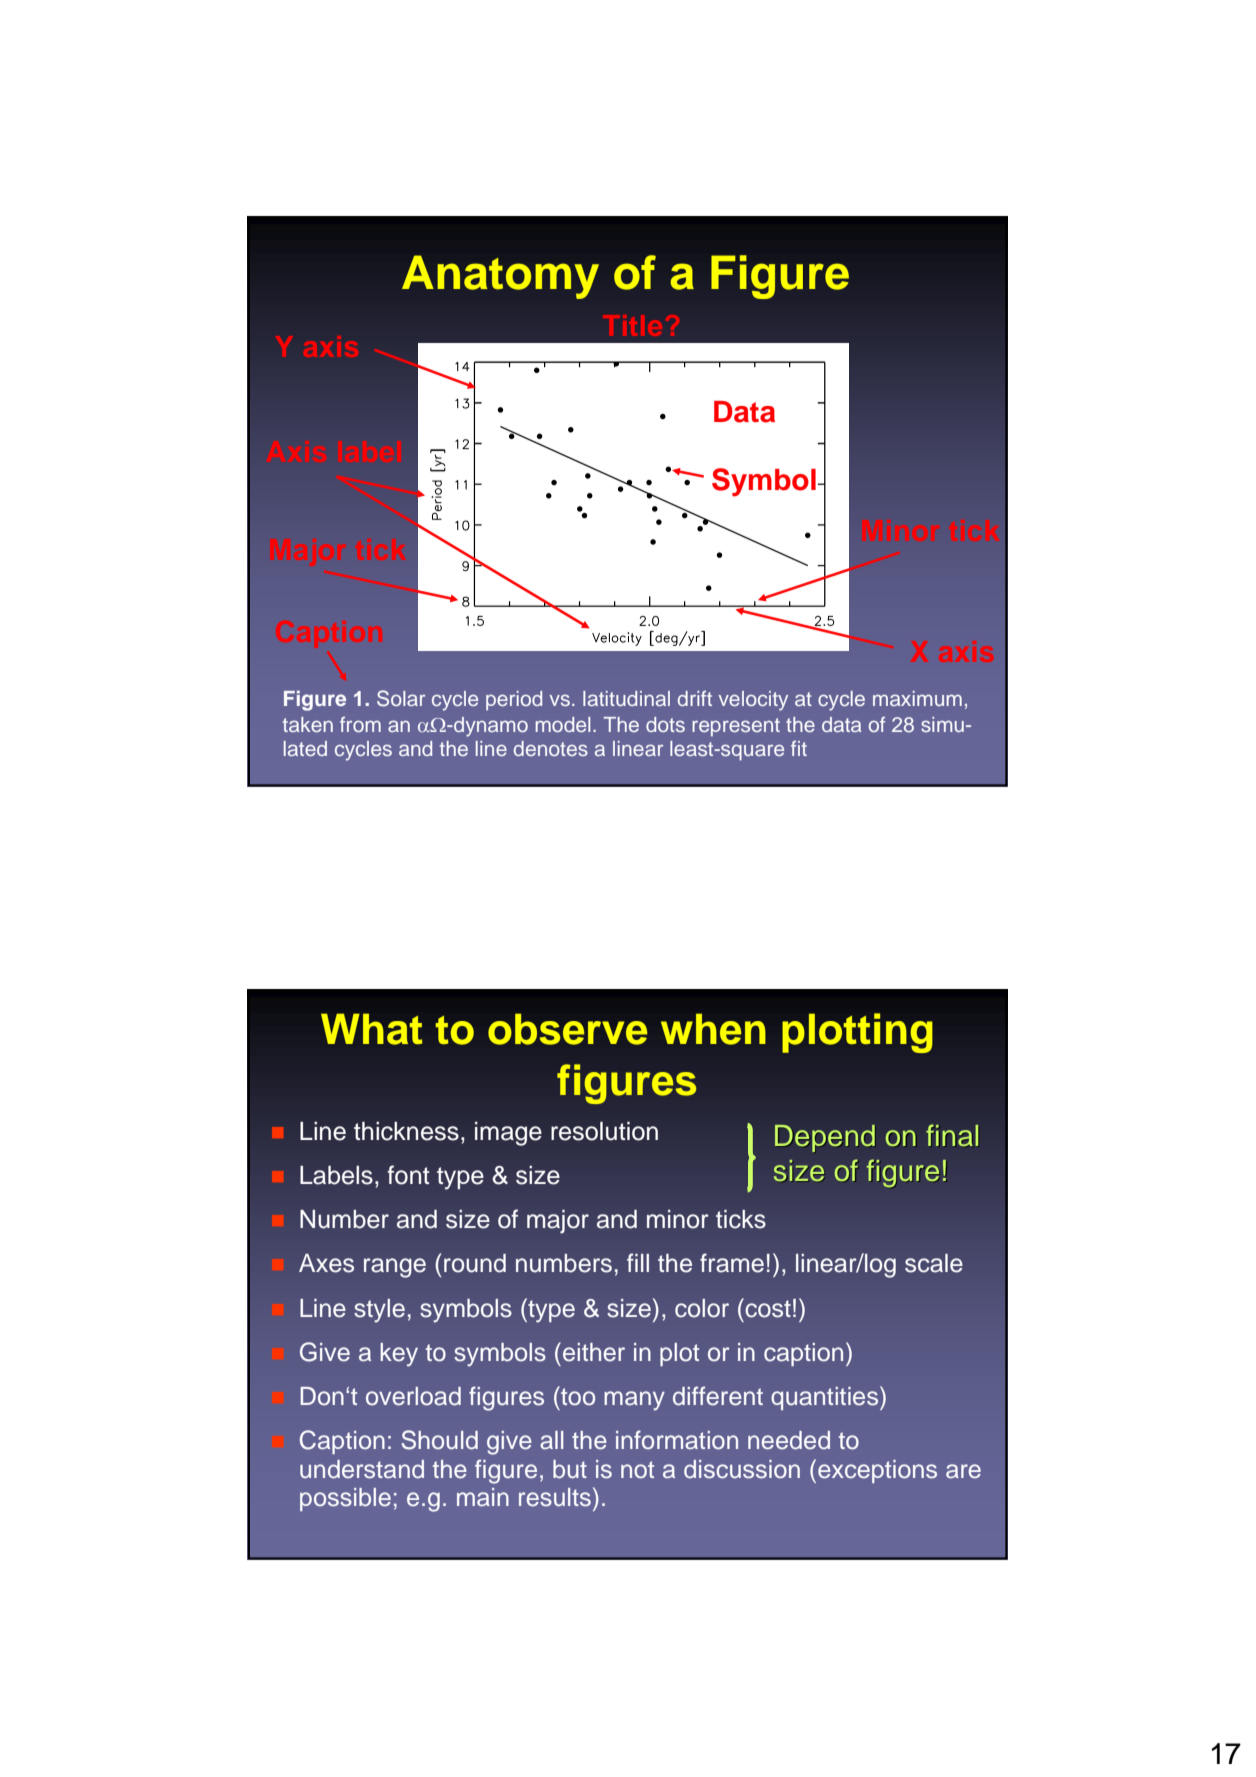  I want to click on maximum, so click(917, 698).
